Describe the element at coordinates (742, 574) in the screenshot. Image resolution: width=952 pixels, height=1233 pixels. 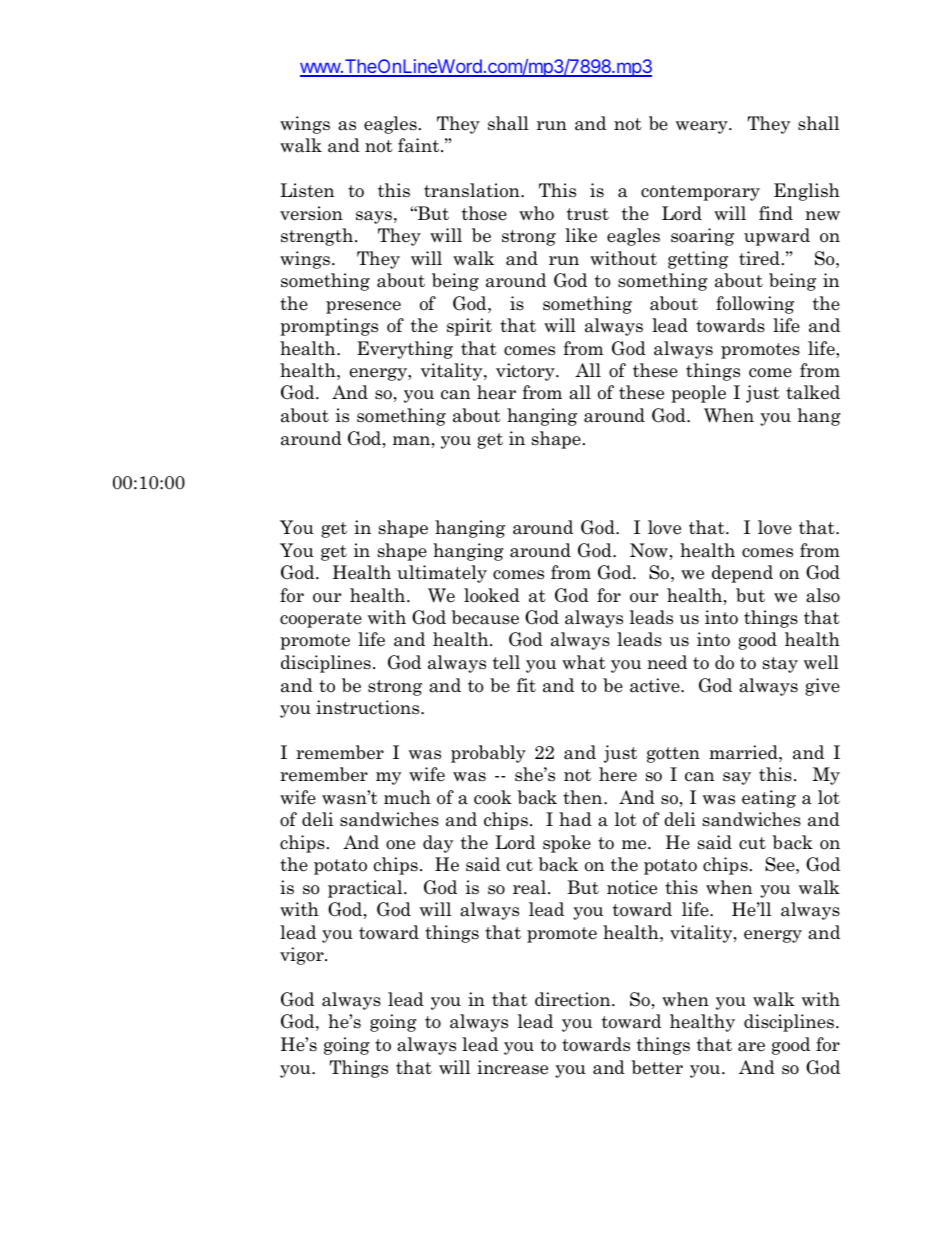
I see `depend` at that location.
